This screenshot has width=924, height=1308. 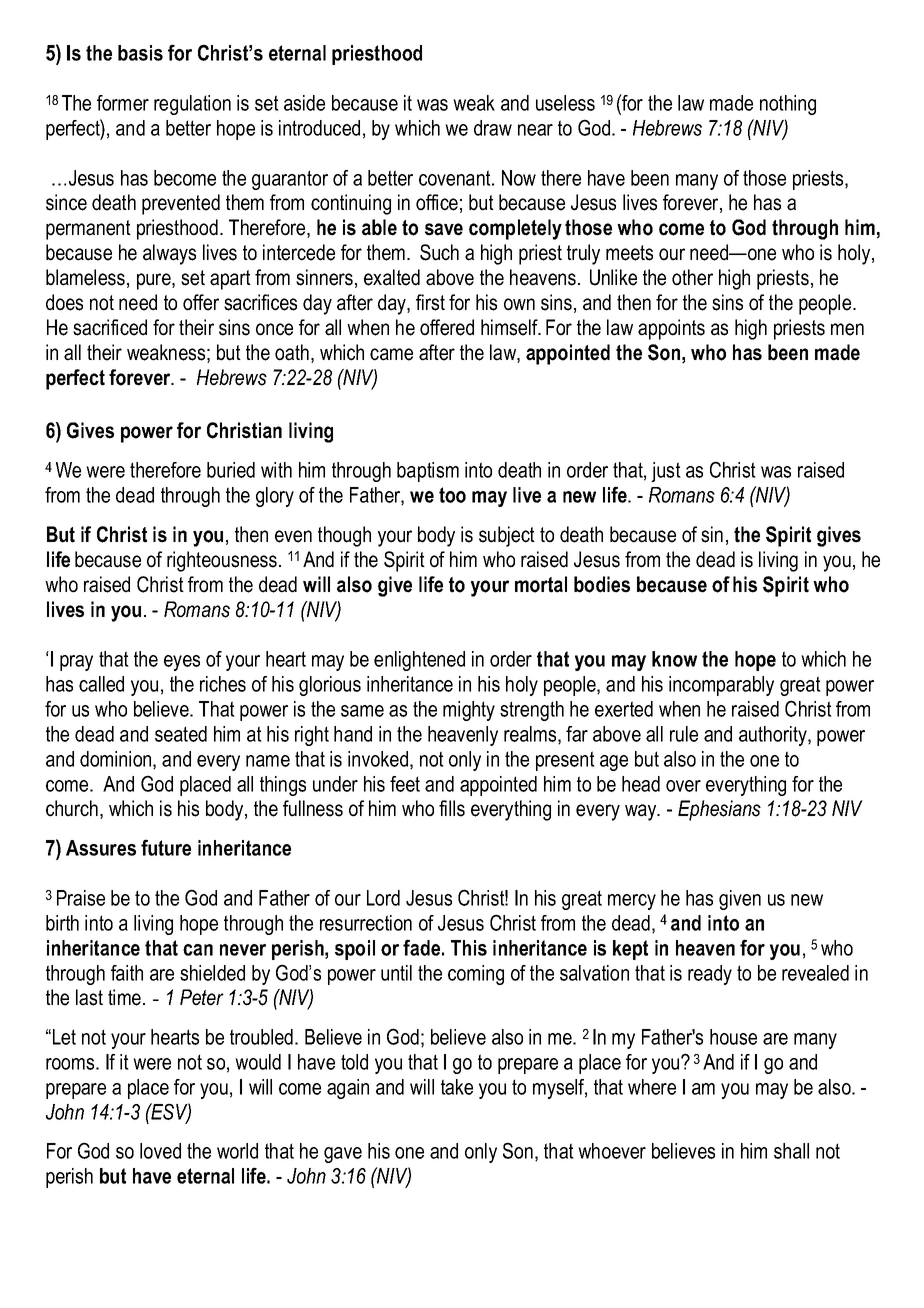 I want to click on take, so click(x=457, y=1087).
